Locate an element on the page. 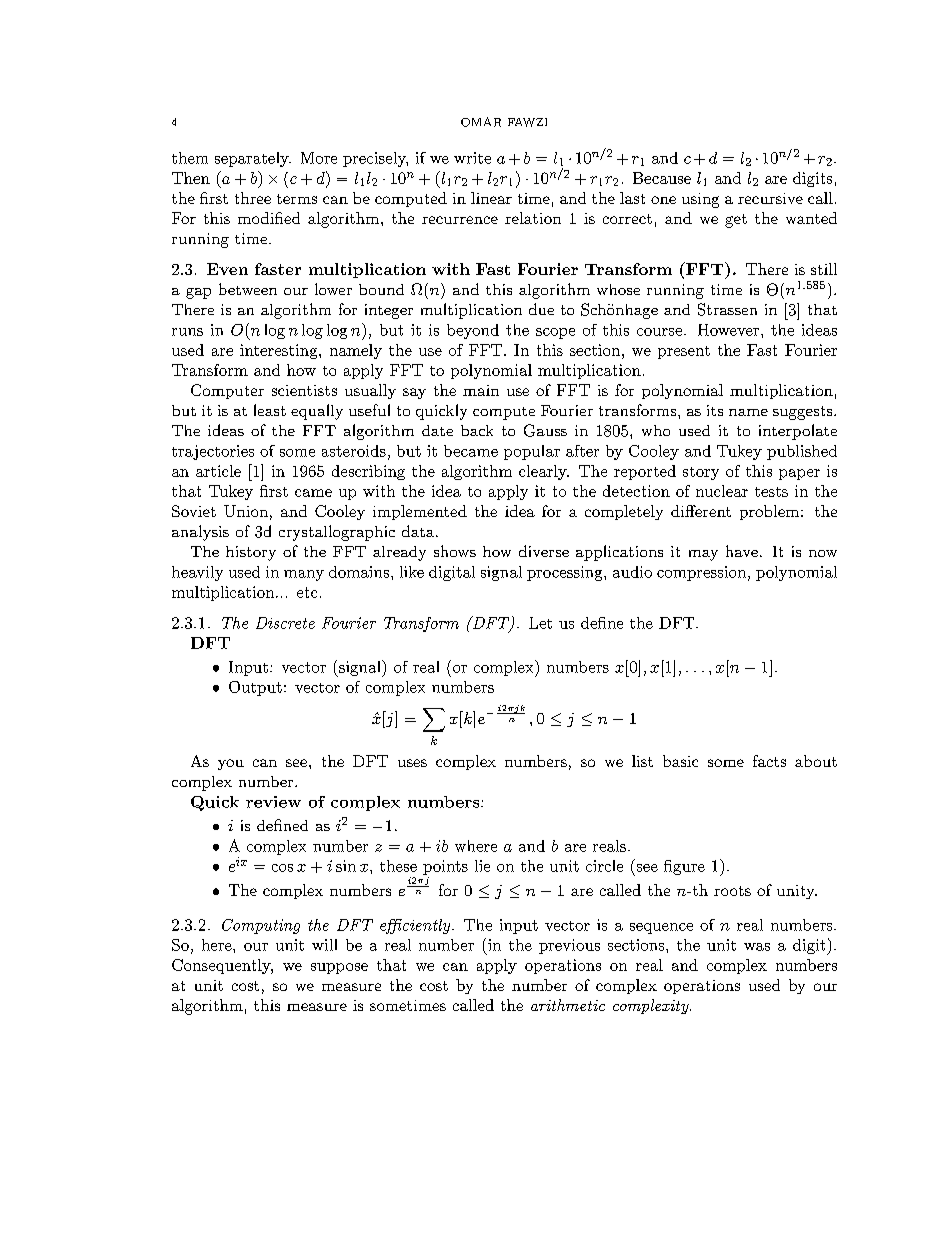 Image resolution: width=952 pixels, height=1233 pixels. arithmetic is located at coordinates (568, 1005).
